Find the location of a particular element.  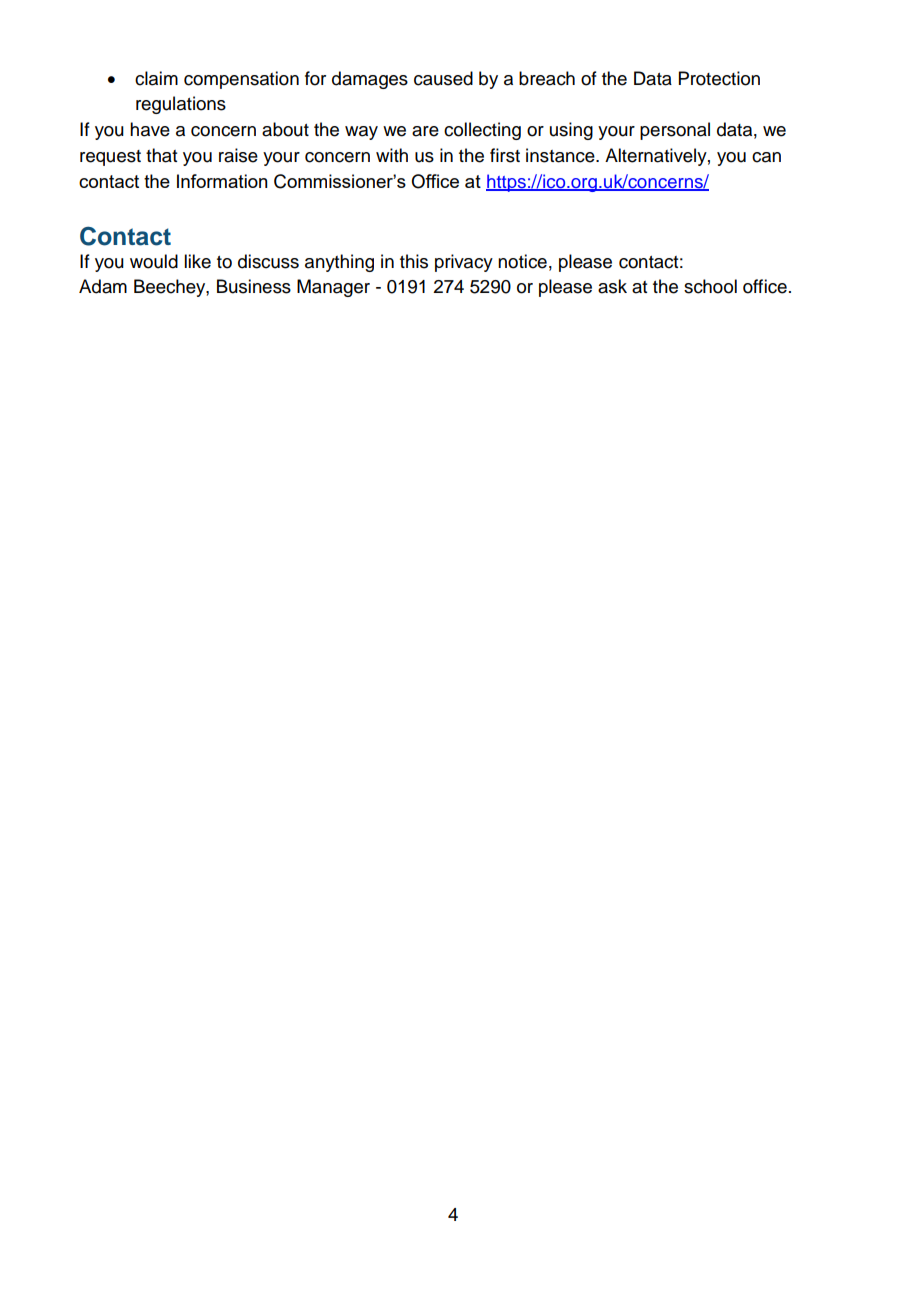

notice is located at coordinates (522, 261).
